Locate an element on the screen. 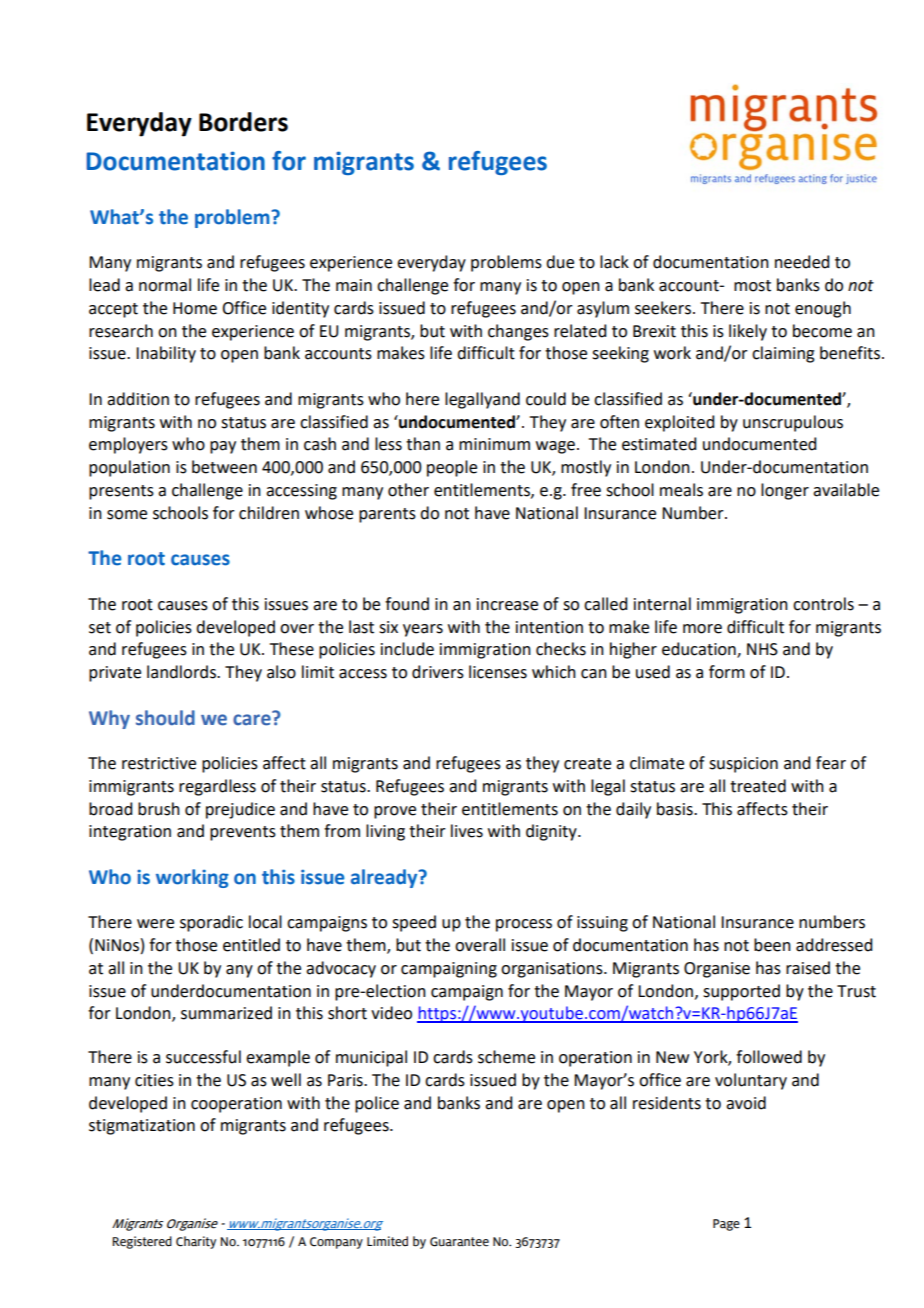  claiming is located at coordinates (783, 354).
